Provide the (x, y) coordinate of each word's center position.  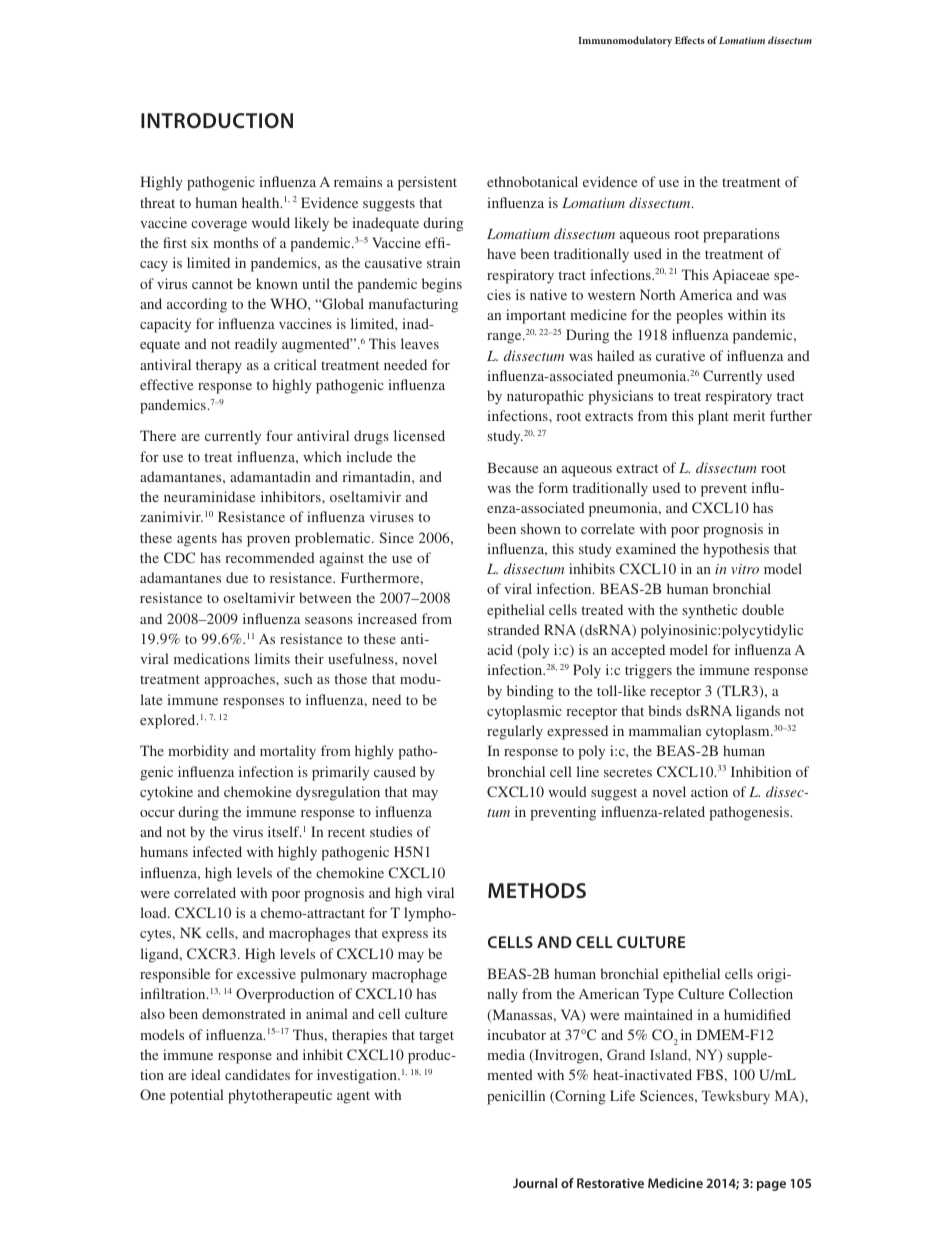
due (237, 577)
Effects (690, 40)
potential (197, 1096)
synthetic (710, 611)
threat (157, 202)
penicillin (516, 1097)
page (771, 1186)
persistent (427, 183)
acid (500, 649)
